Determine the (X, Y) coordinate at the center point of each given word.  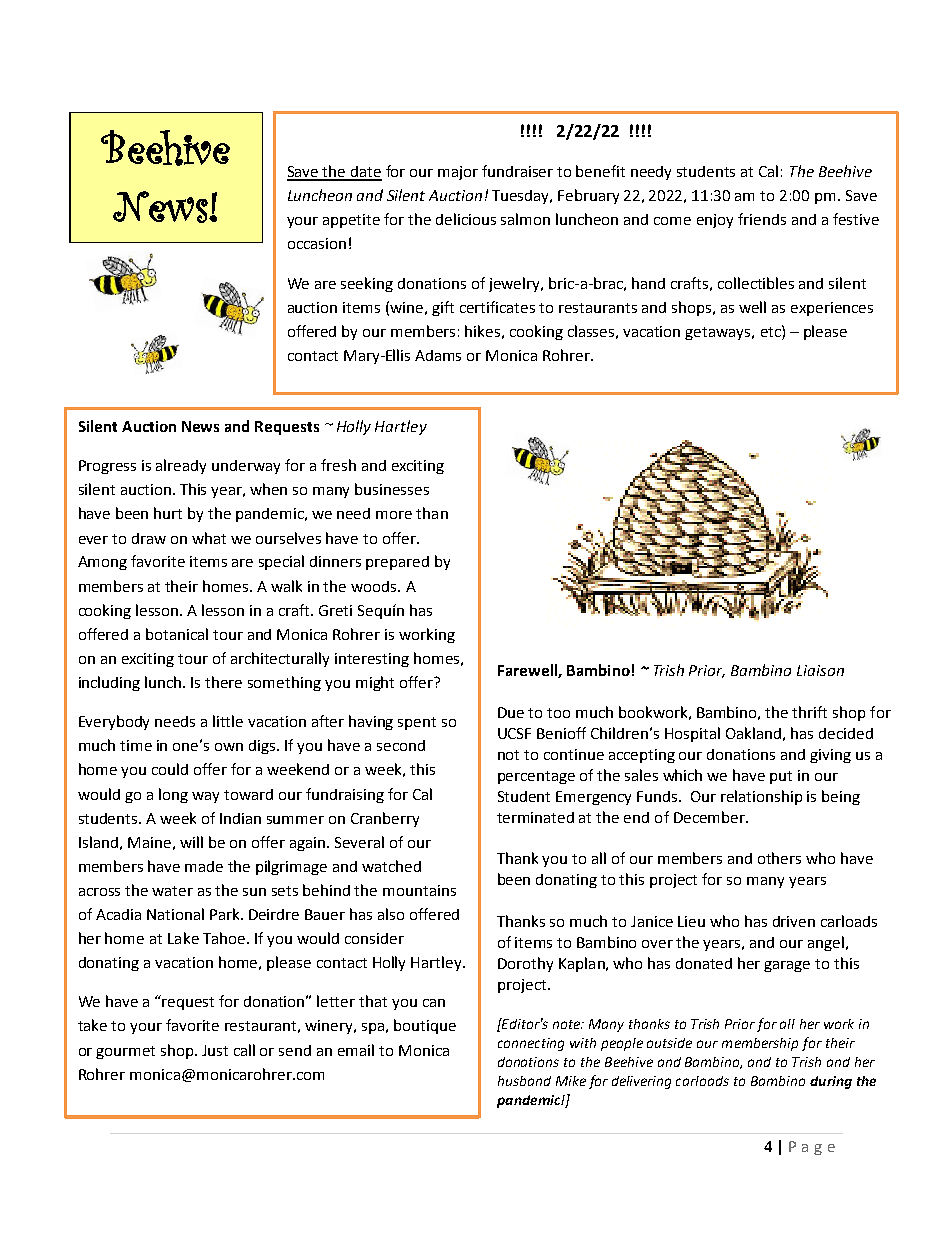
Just (215, 1050)
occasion (317, 243)
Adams (438, 355)
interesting (372, 660)
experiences (832, 309)
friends (762, 219)
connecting (531, 1044)
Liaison (820, 670)
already (181, 466)
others (779, 858)
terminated (535, 817)
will (191, 842)
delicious (466, 219)
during (831, 1082)
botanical (177, 634)
